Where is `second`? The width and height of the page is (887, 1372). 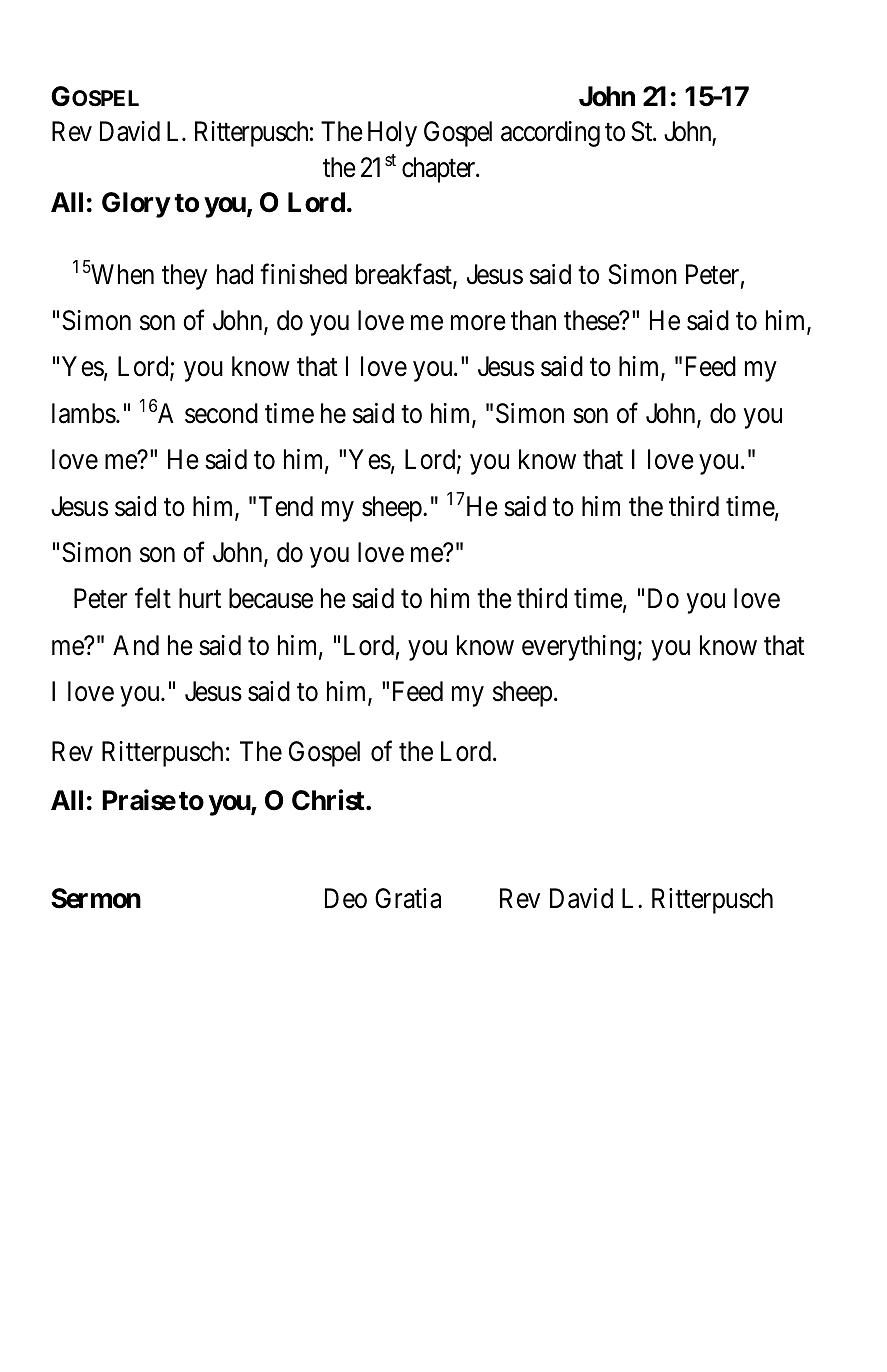 second is located at coordinates (221, 413).
